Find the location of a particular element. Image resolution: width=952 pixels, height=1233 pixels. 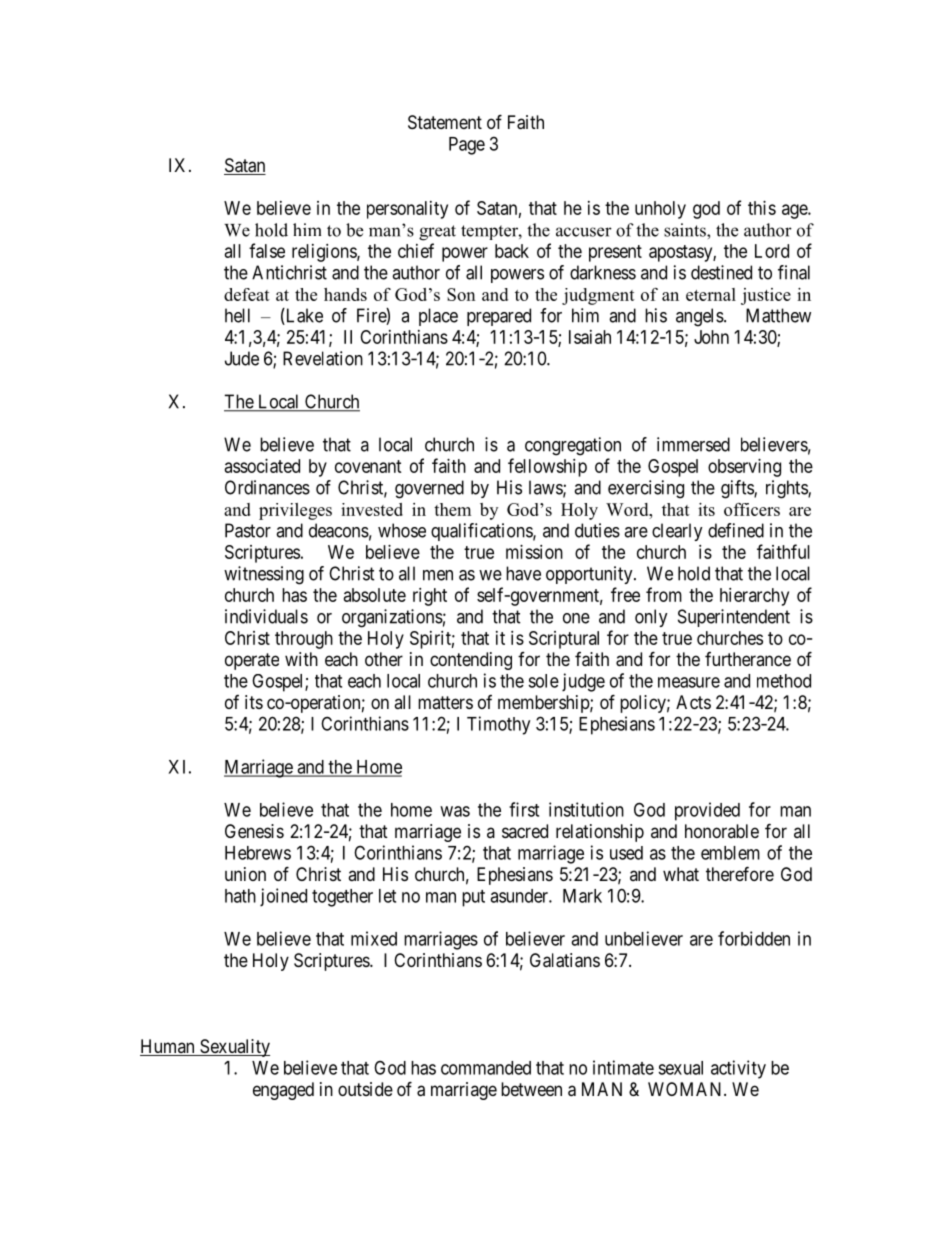

immersed is located at coordinates (693, 444).
